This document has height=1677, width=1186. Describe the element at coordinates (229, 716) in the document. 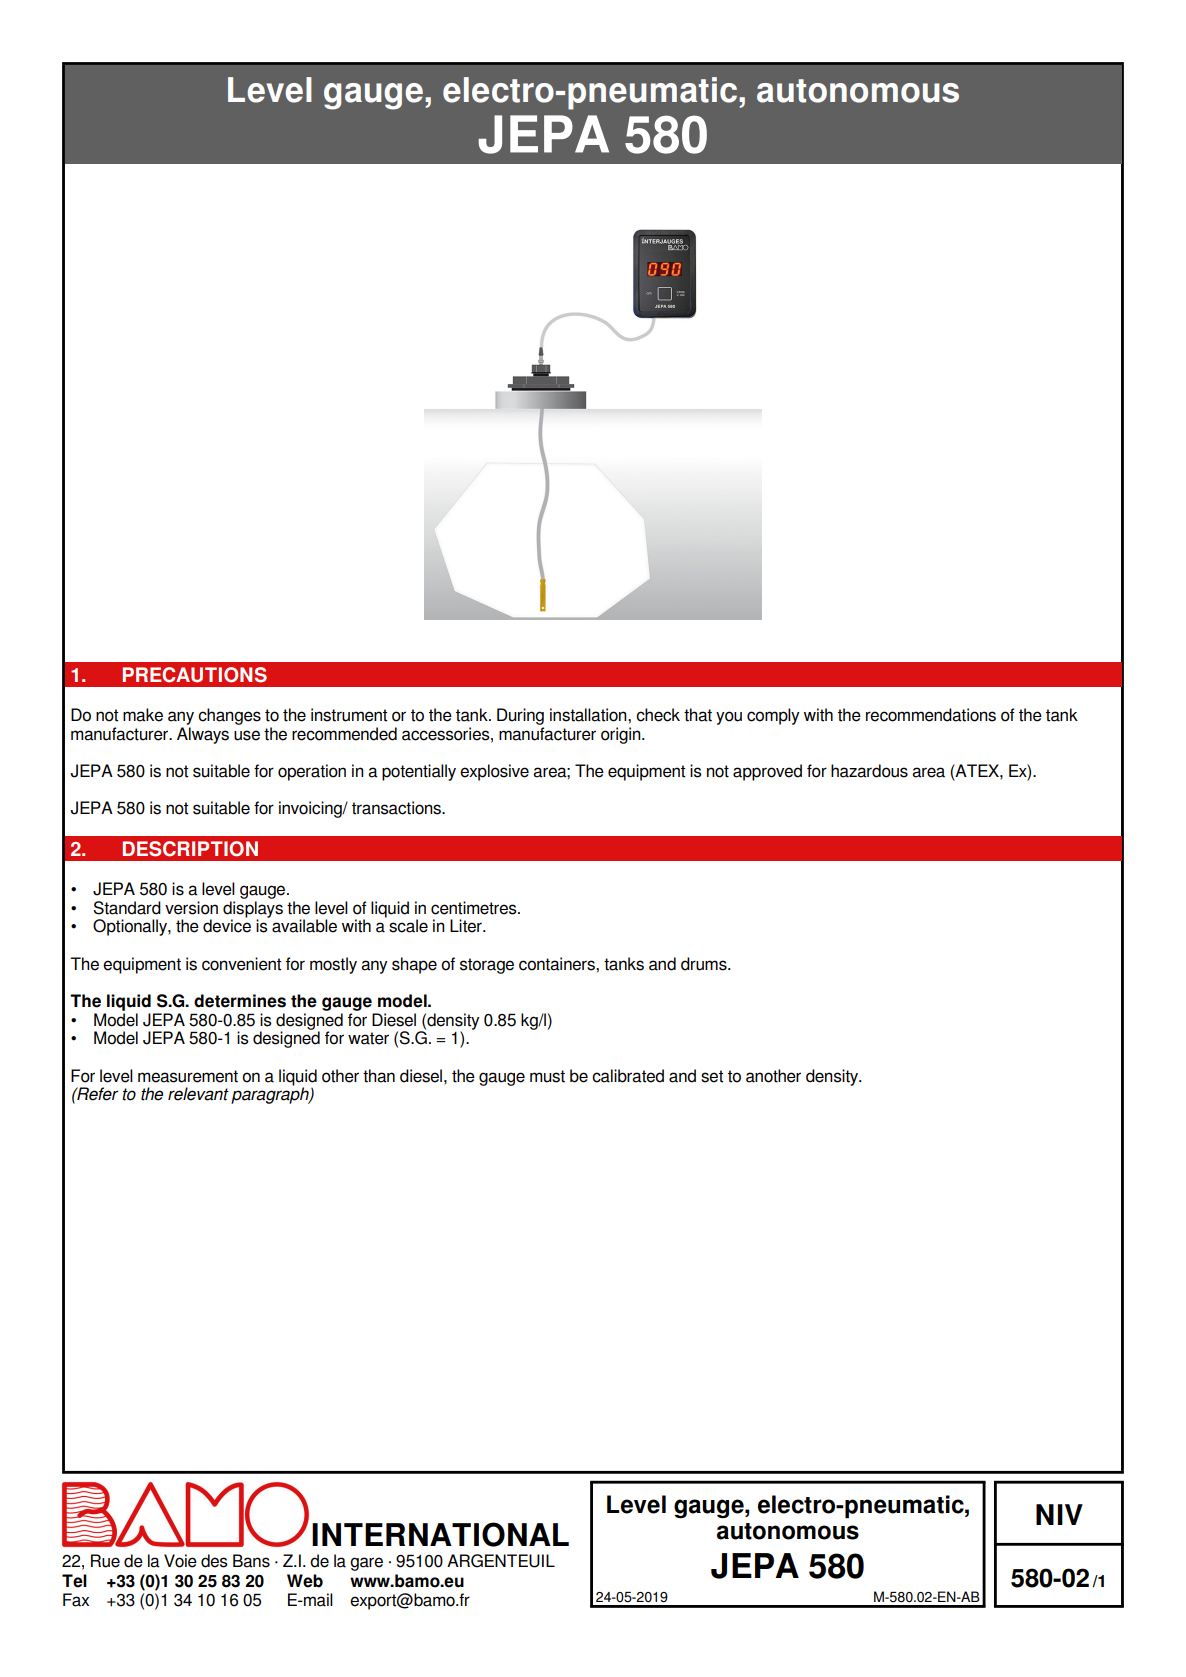

I see `changes` at that location.
